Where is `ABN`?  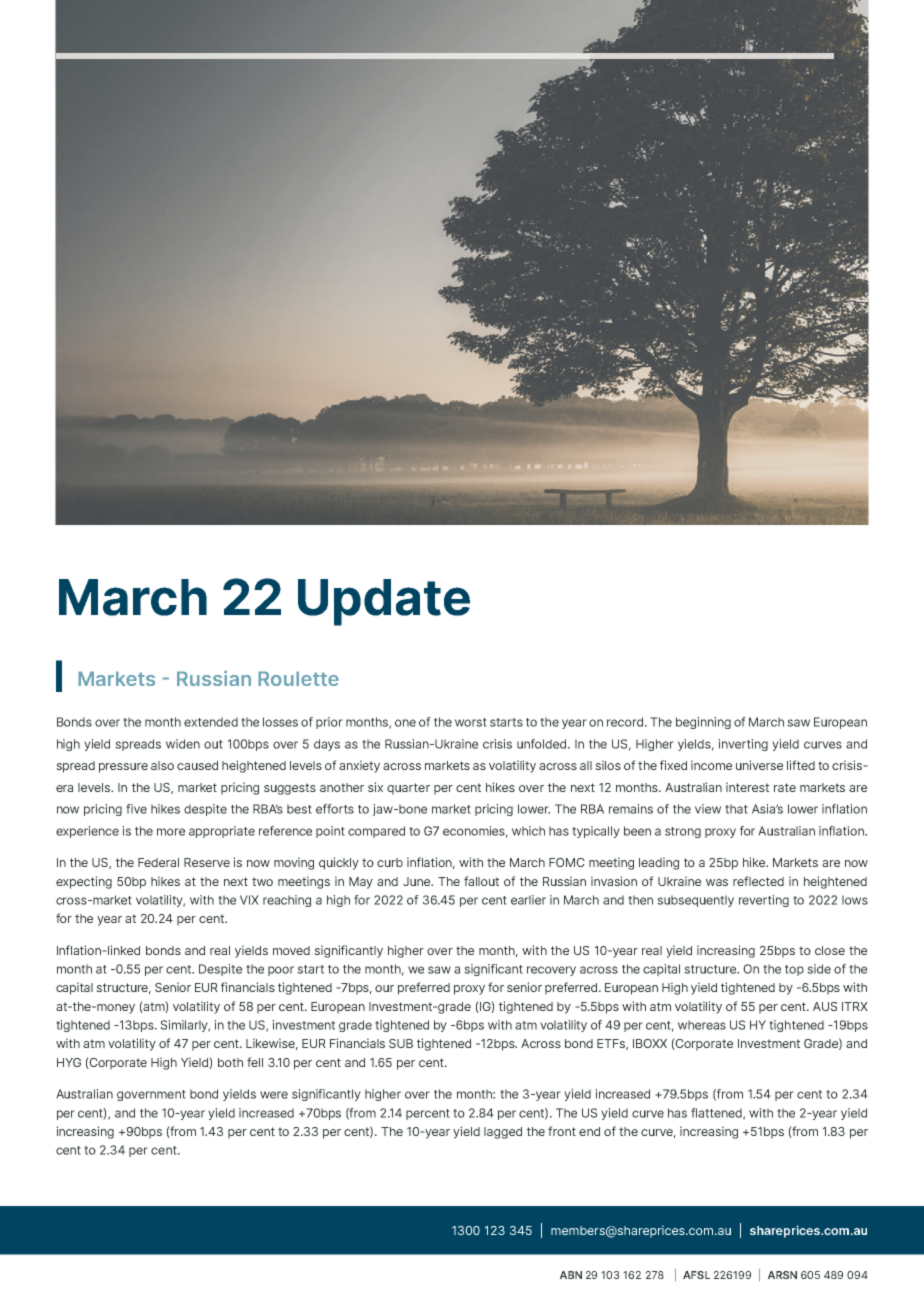 ABN is located at coordinates (571, 1275).
